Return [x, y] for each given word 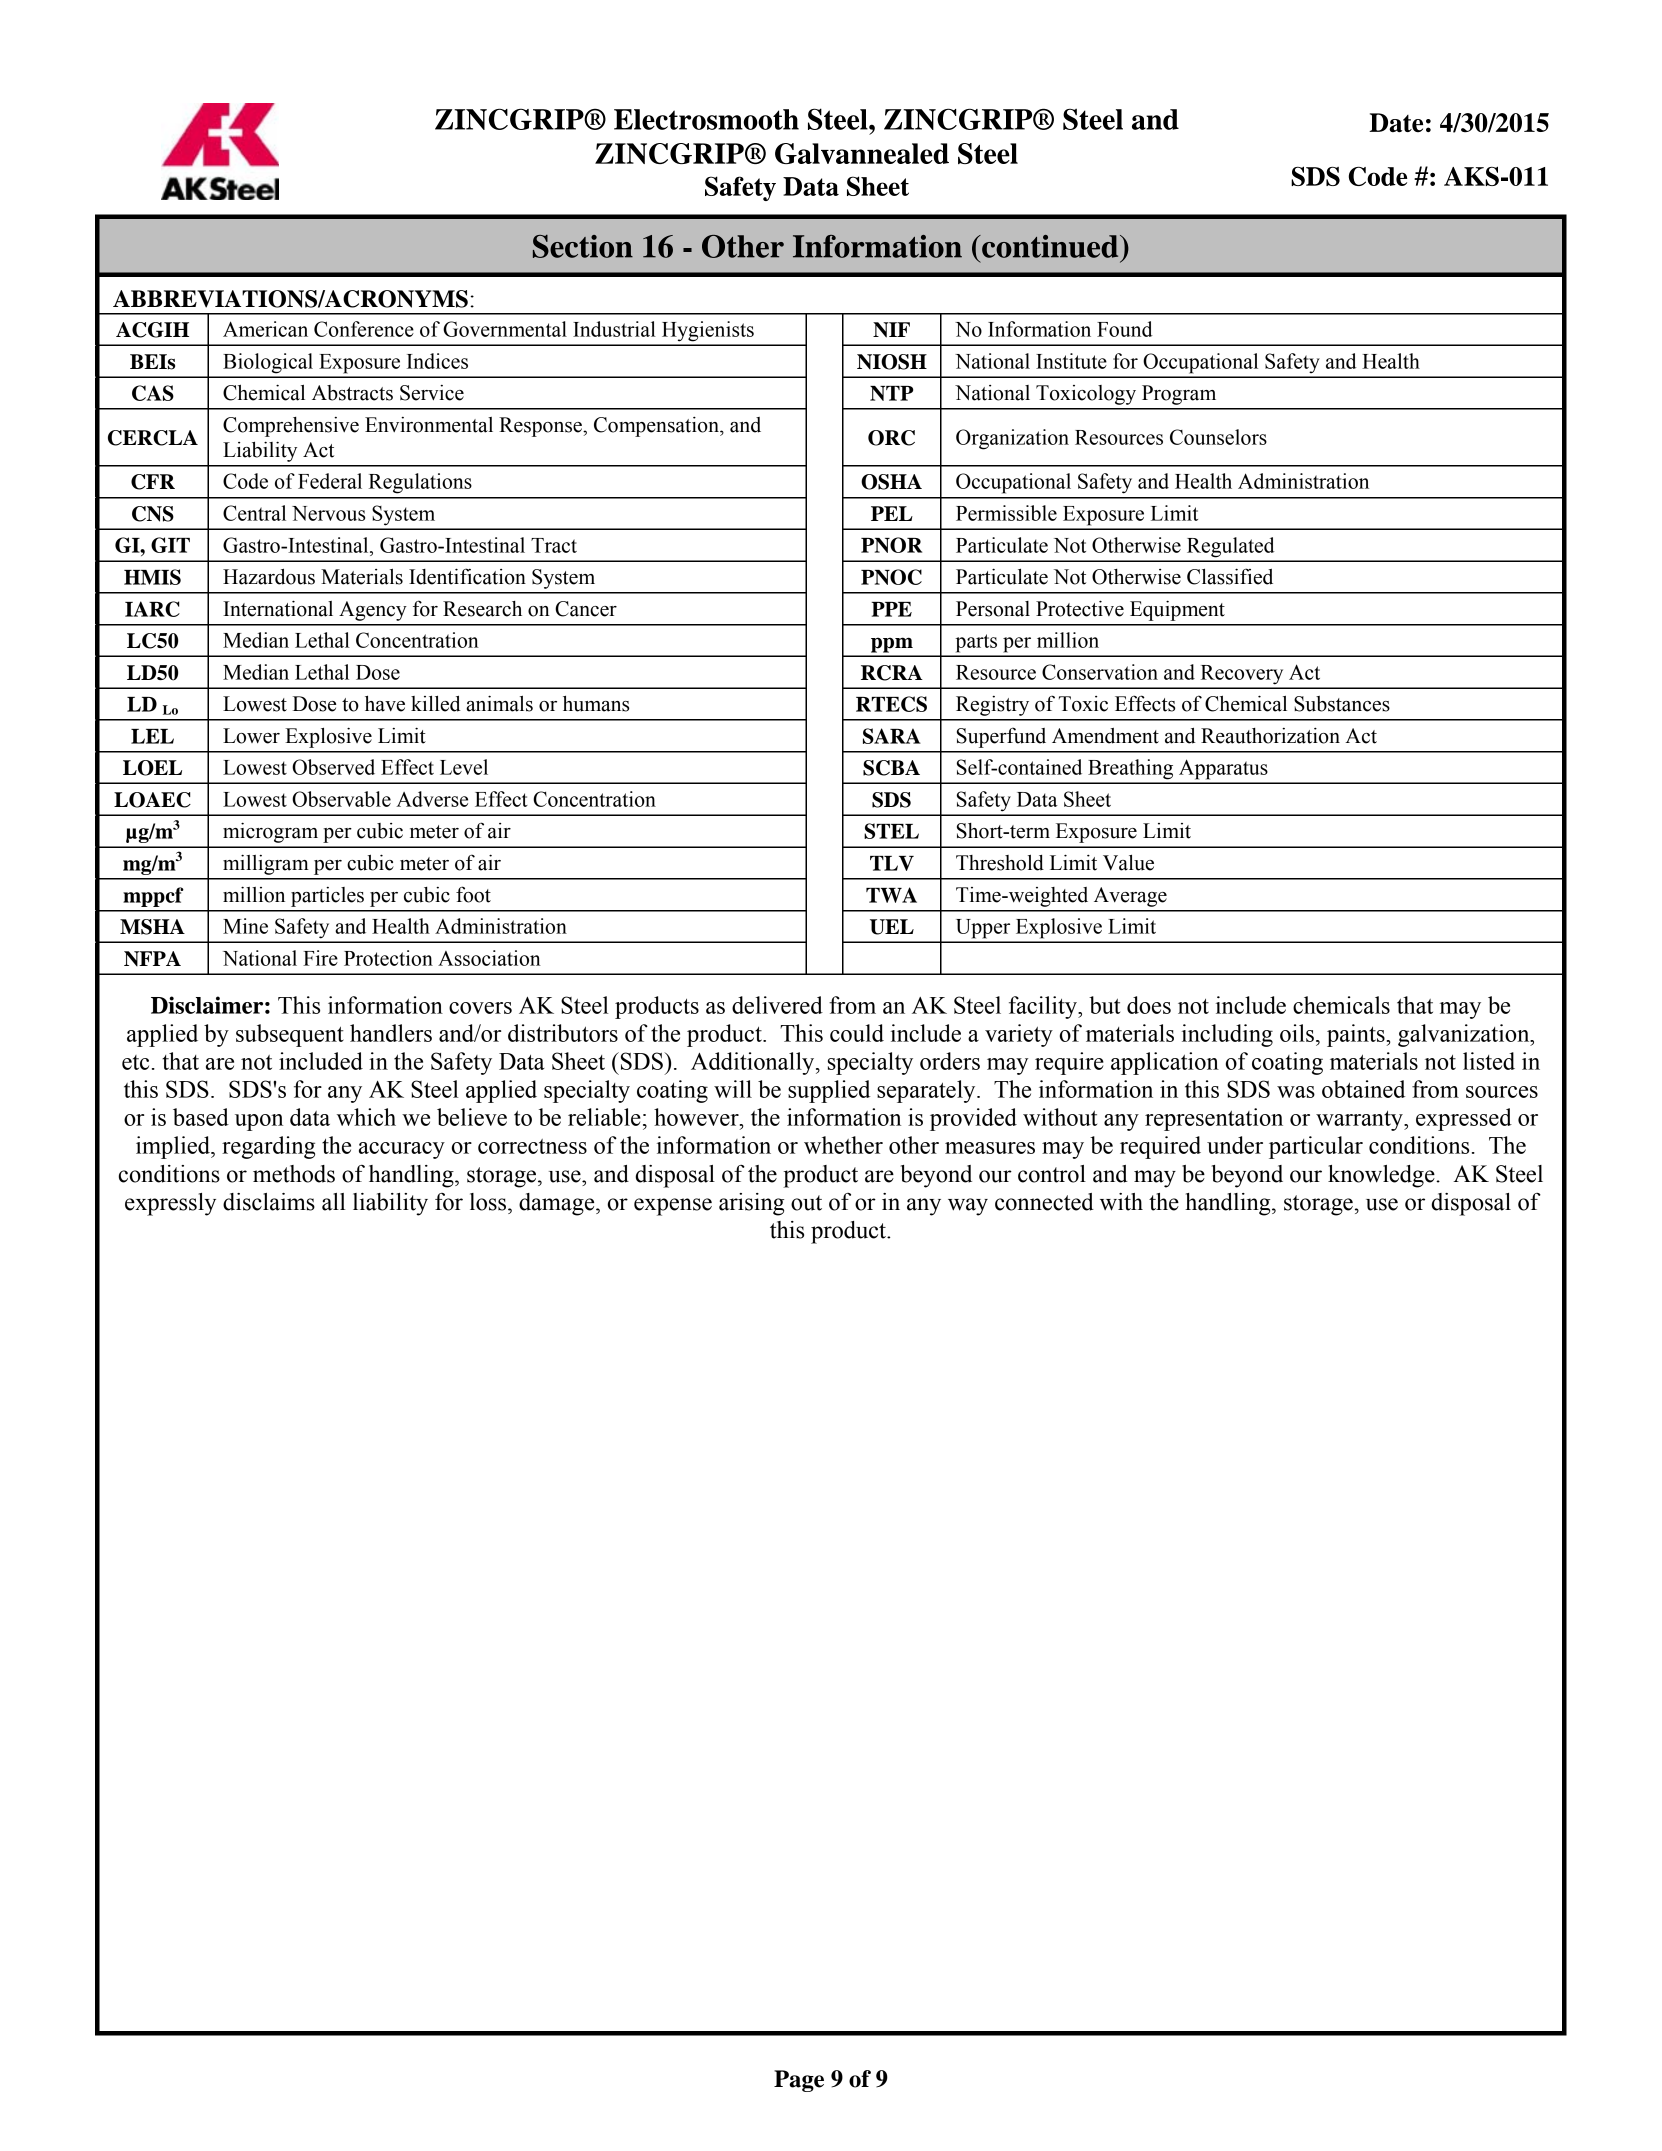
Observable [341, 799]
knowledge [1382, 1176]
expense [673, 1207]
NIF [891, 330]
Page [799, 2081]
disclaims [269, 1202]
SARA [892, 736]
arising [751, 1204]
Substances [1342, 704]
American [265, 329]
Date [1396, 123]
